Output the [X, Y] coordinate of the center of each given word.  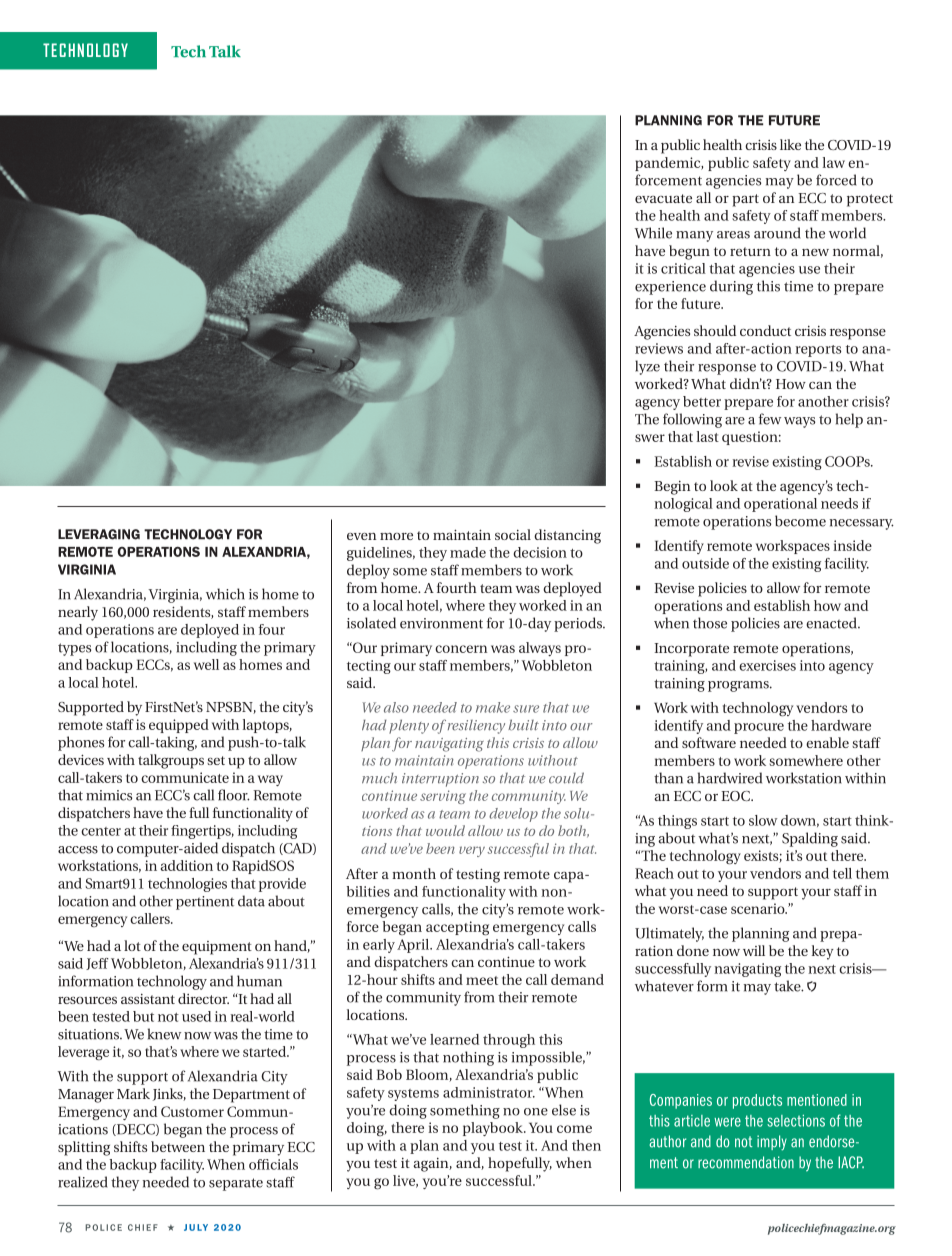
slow [763, 820]
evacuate [663, 198]
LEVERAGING [99, 534]
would [445, 830]
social [513, 534]
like [790, 144]
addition [187, 865]
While [653, 233]
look [724, 485]
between [178, 1146]
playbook [494, 1129]
